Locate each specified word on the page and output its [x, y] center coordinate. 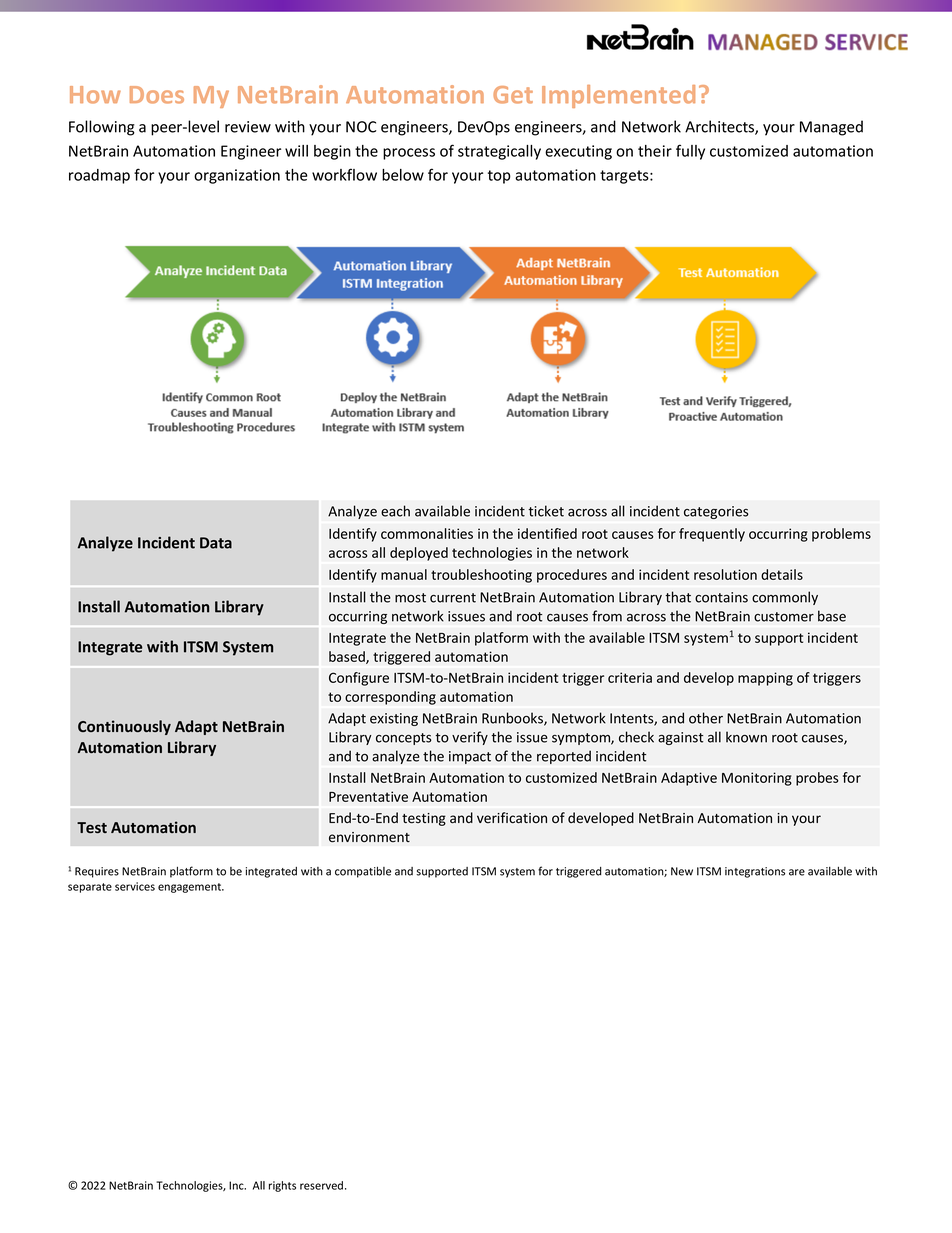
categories [716, 512]
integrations [755, 872]
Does [157, 95]
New [682, 871]
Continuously [124, 727]
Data [216, 543]
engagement [191, 888]
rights [282, 1186]
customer [784, 617]
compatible [363, 872]
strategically [499, 152]
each [395, 511]
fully [690, 152]
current [453, 598]
